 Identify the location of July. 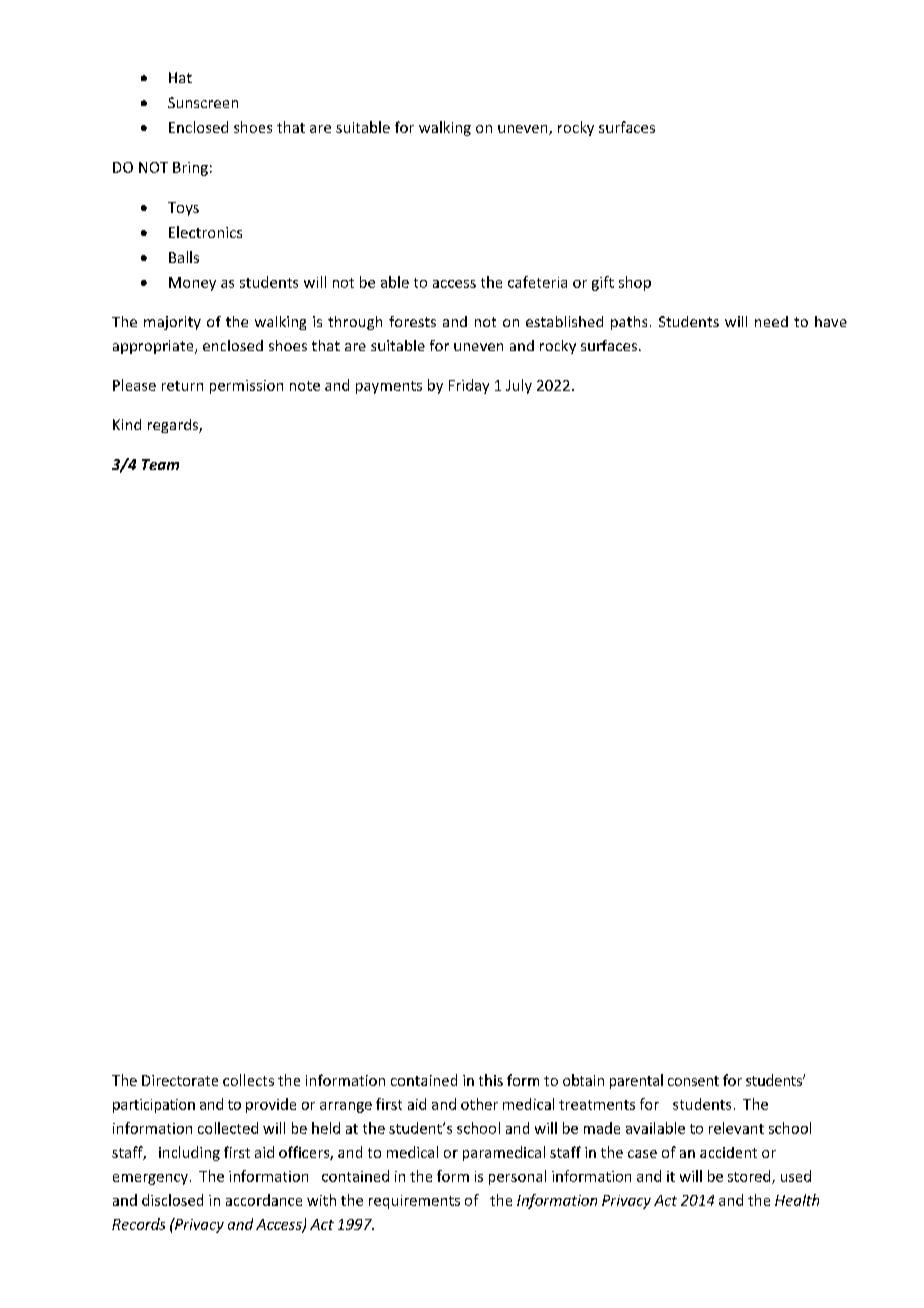
(519, 386).
